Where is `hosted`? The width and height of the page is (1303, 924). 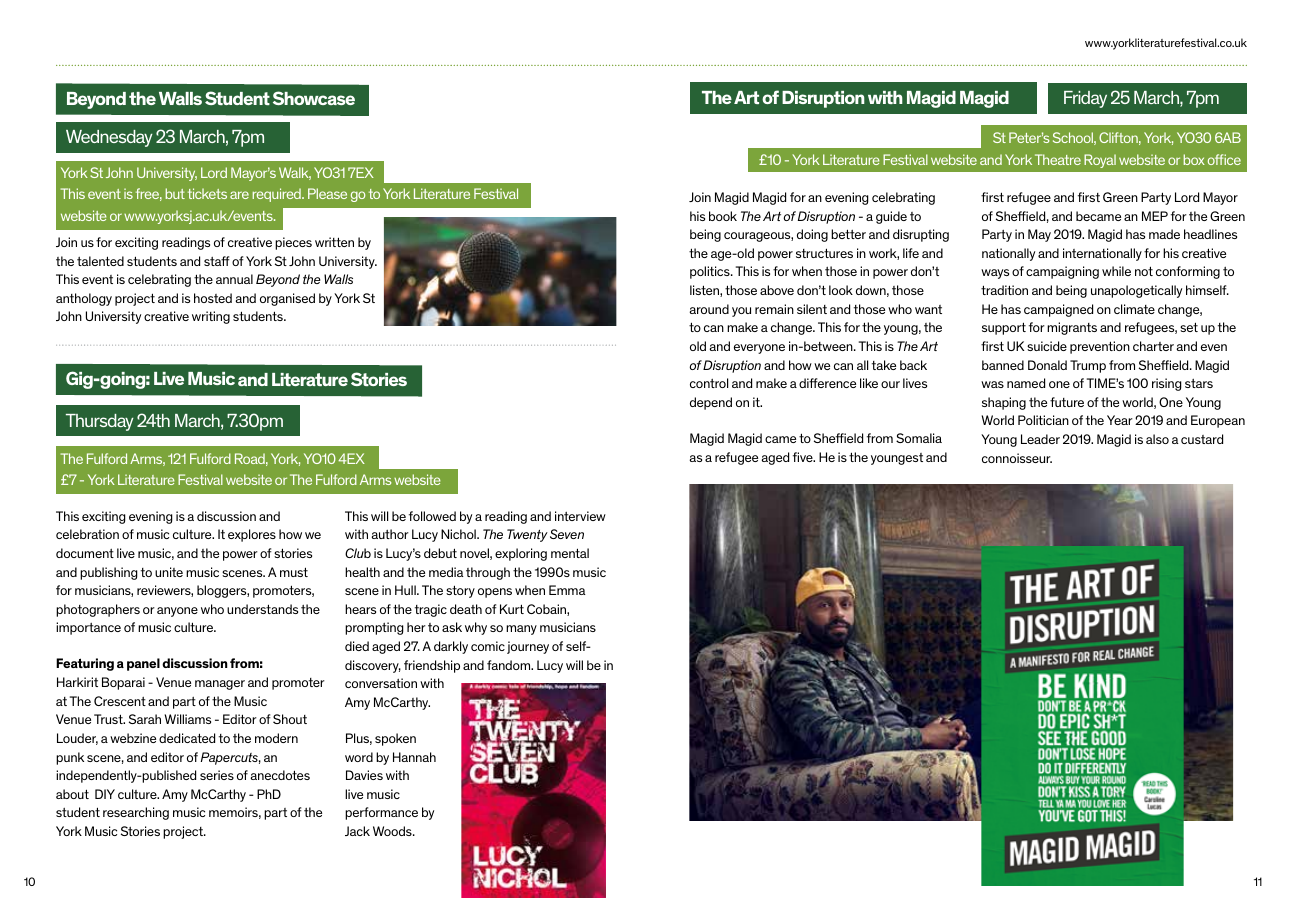
hosted is located at coordinates (213, 298).
